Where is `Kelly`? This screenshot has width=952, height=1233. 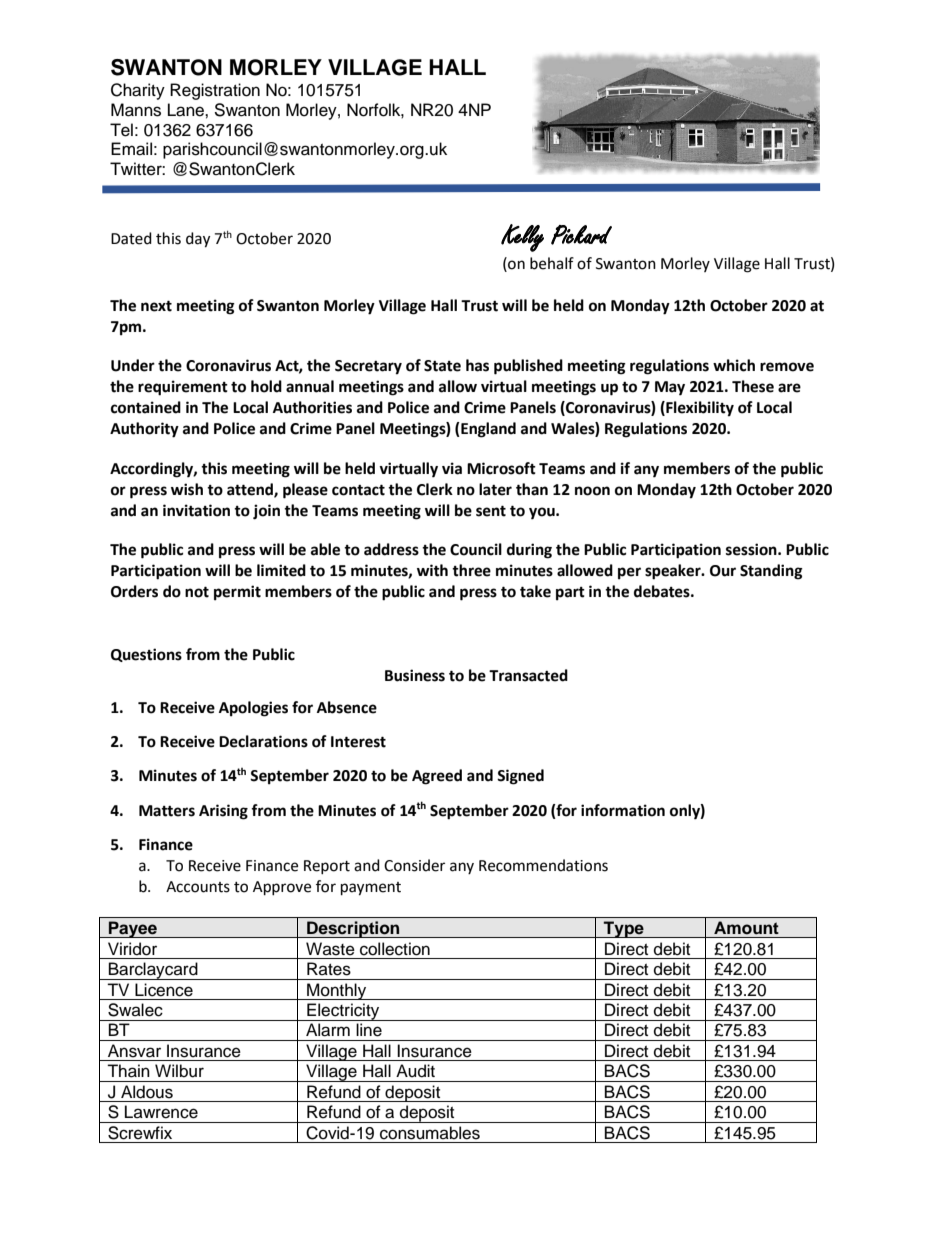
Kelly is located at coordinates (522, 238).
